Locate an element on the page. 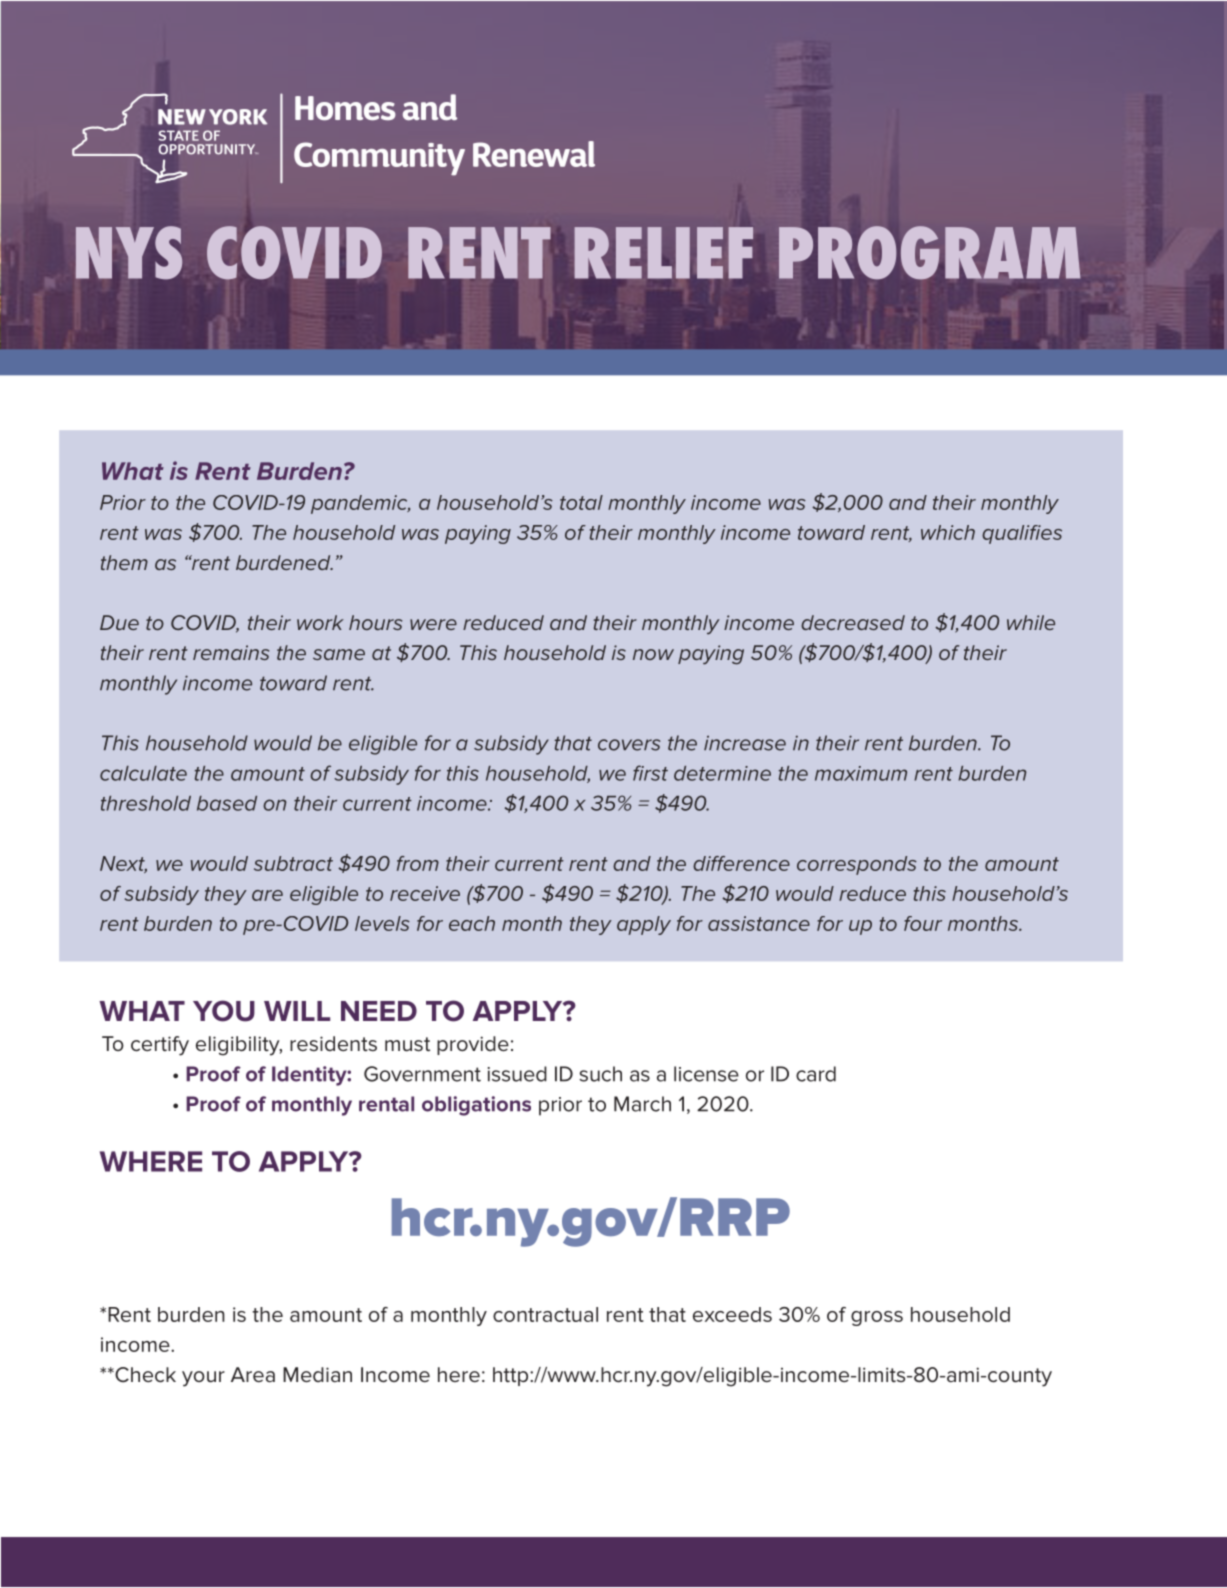 The image size is (1227, 1588). certify is located at coordinates (160, 1046).
